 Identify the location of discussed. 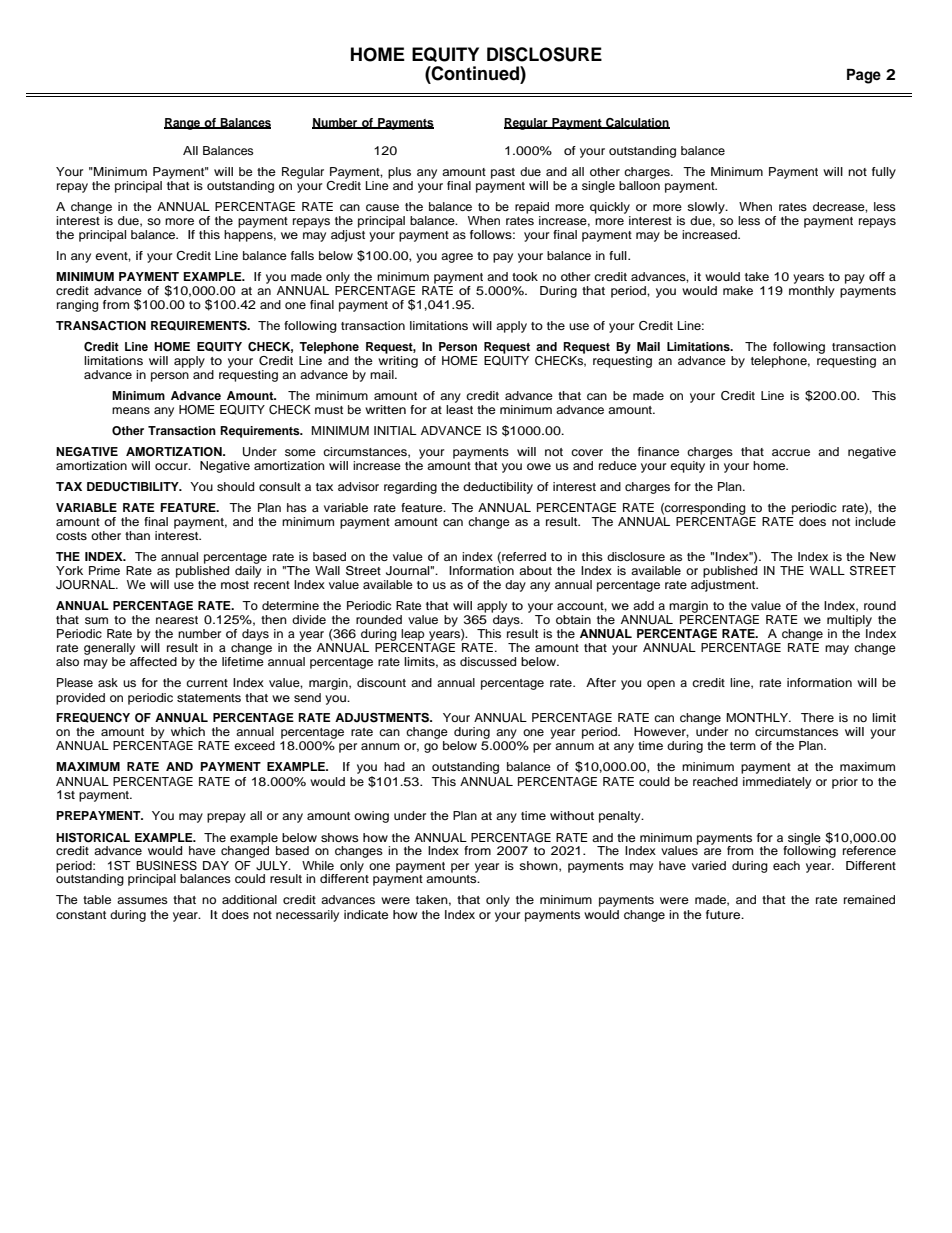
(488, 661).
